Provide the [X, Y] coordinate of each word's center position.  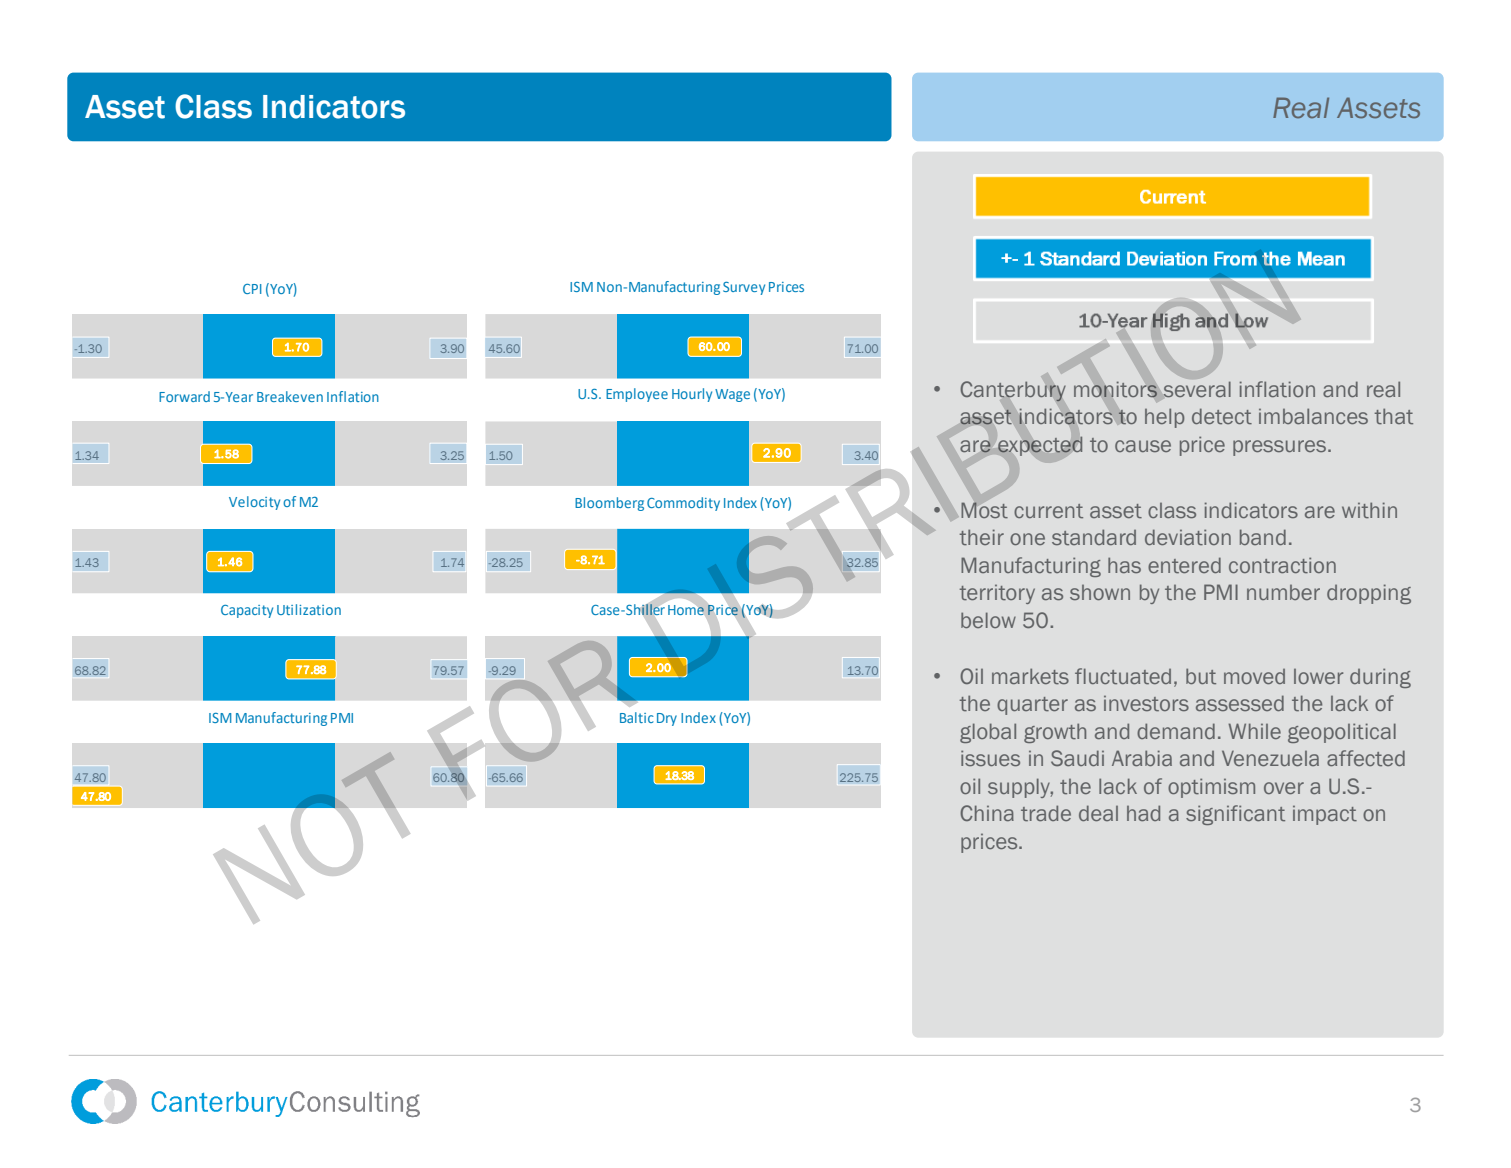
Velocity [254, 503]
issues [990, 758]
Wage [732, 395]
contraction [1282, 565]
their [982, 537]
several [1197, 389]
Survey [744, 288]
